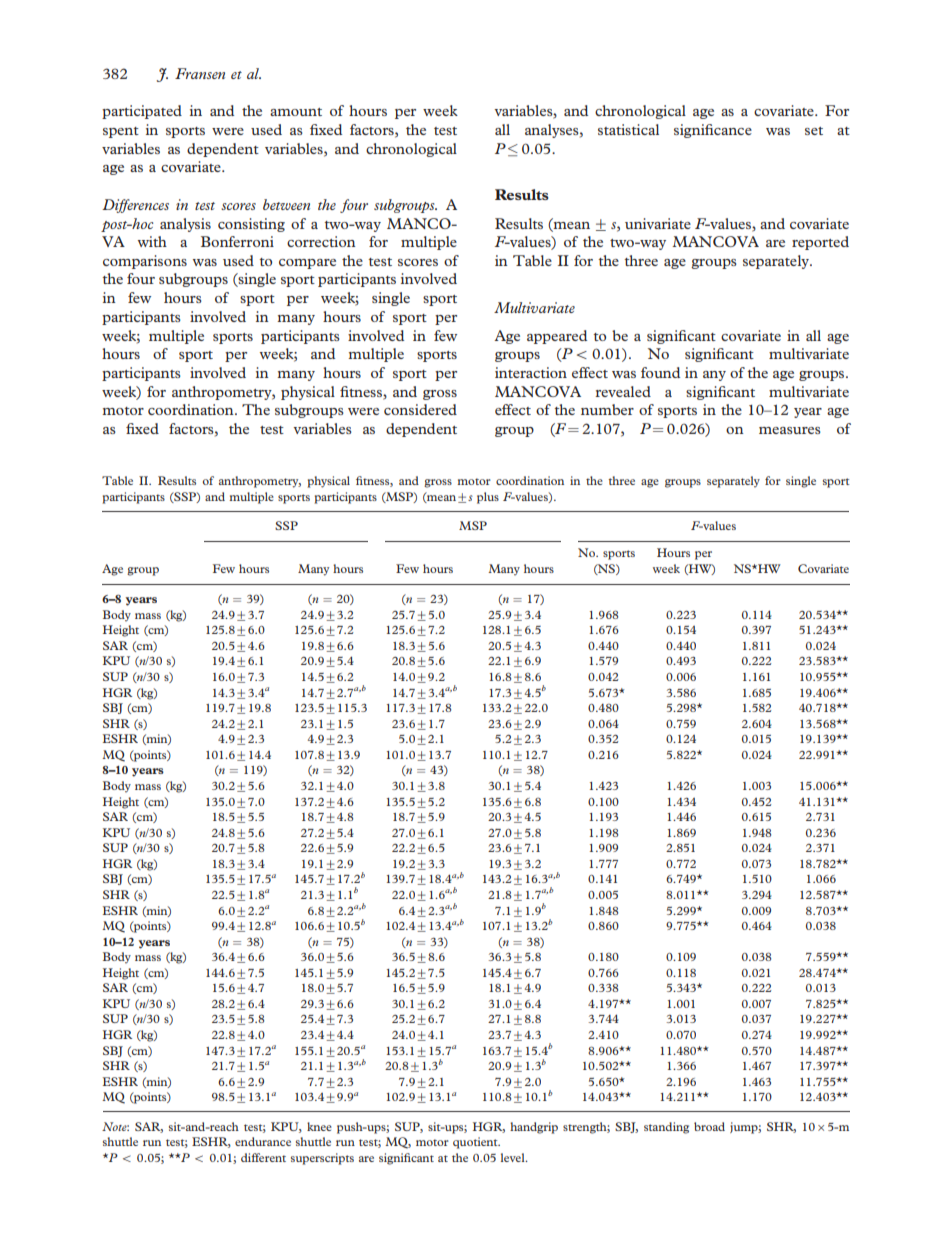  I want to click on endurance, so click(263, 1141).
